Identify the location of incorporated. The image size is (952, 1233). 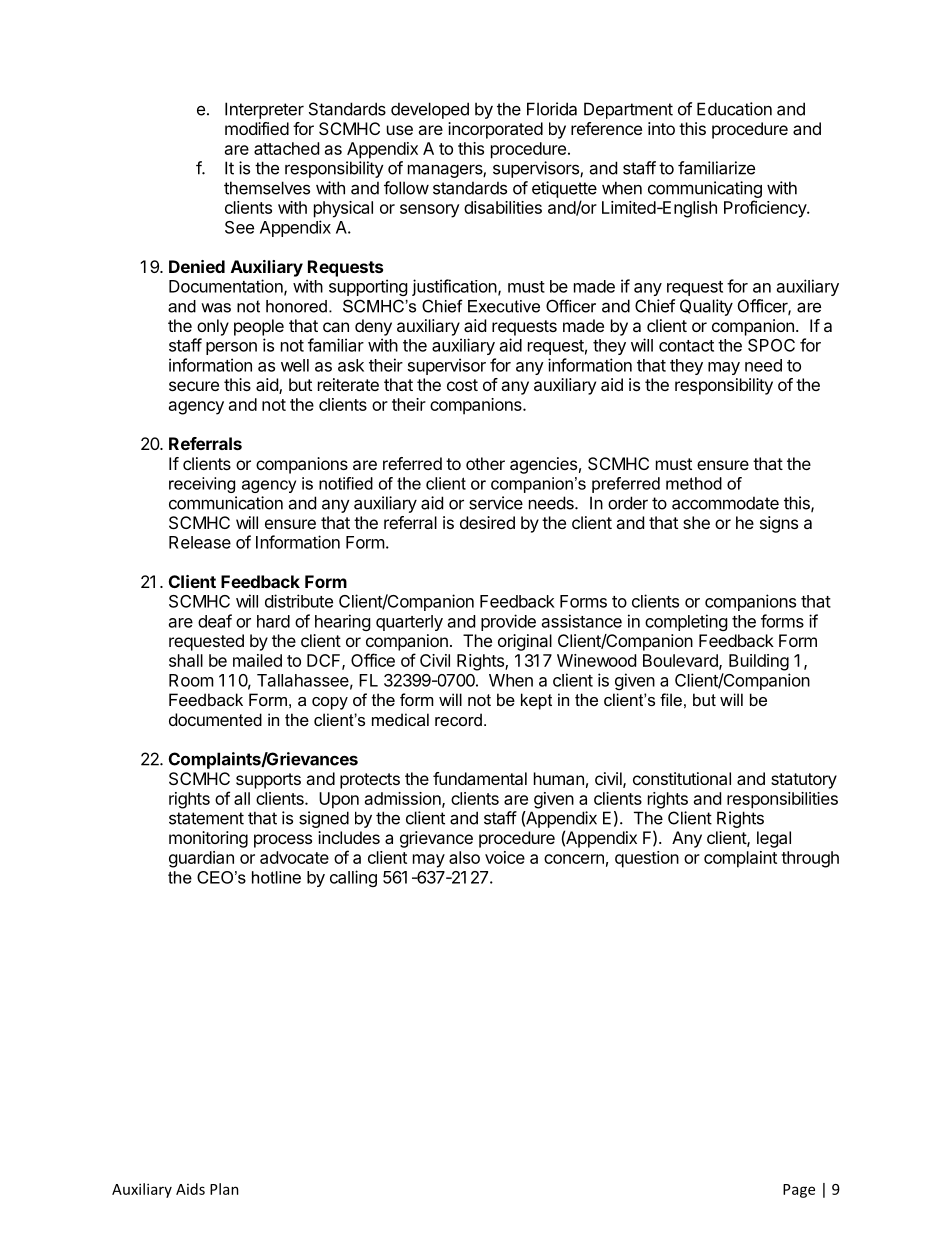
(495, 130).
